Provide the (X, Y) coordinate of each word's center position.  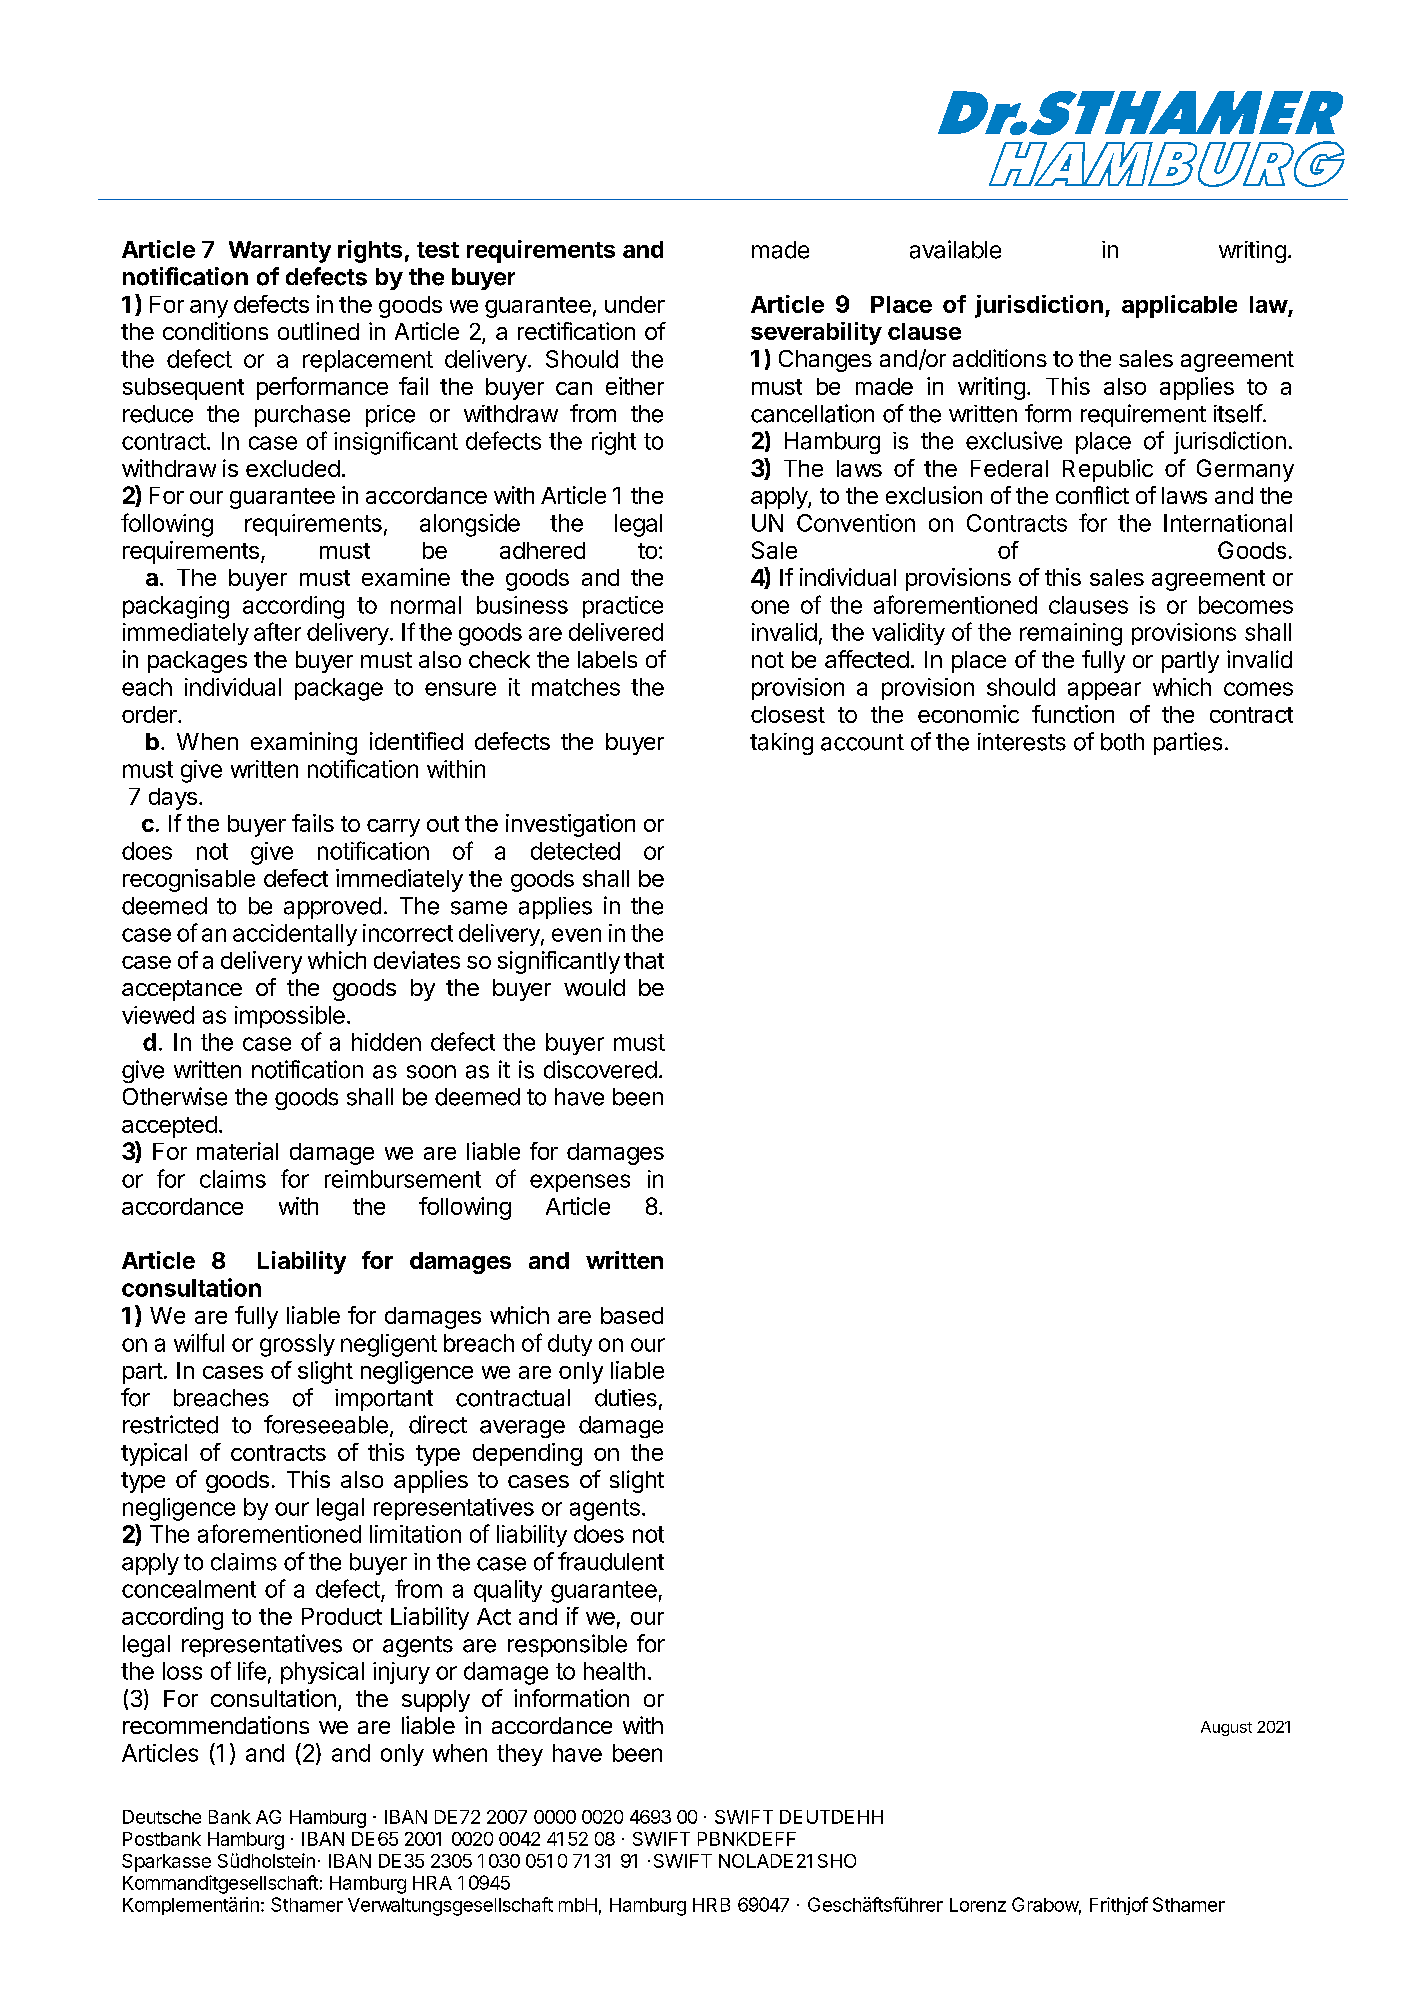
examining (304, 743)
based (632, 1315)
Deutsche (162, 1817)
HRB (711, 1905)
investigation (570, 825)
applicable (1179, 306)
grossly (297, 1345)
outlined (318, 331)
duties (626, 1398)
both (1122, 742)
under (635, 304)
